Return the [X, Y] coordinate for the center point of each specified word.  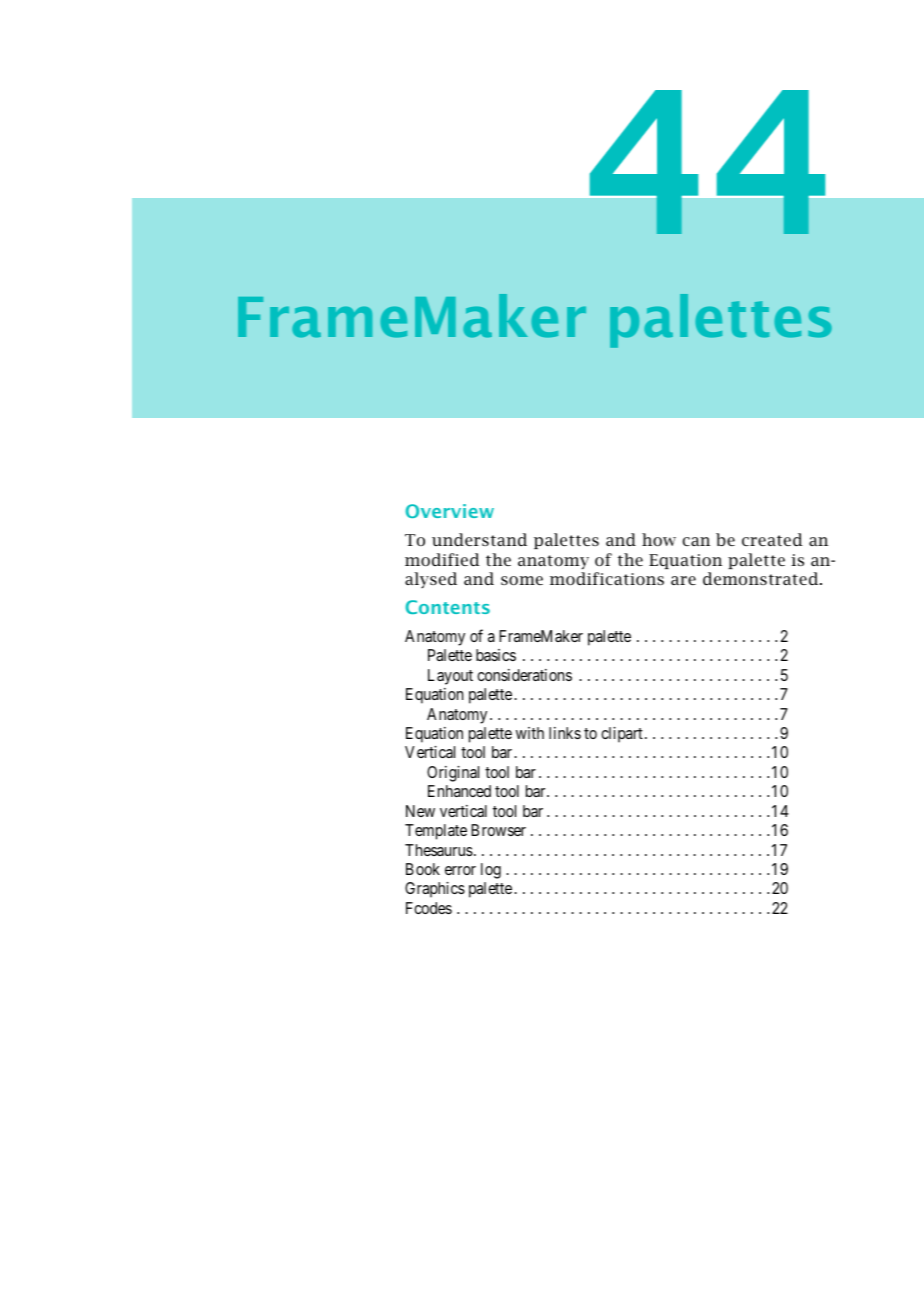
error [460, 870]
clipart [622, 735]
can [696, 541]
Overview [450, 511]
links [565, 733]
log [491, 871]
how [659, 539]
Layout [450, 677]
